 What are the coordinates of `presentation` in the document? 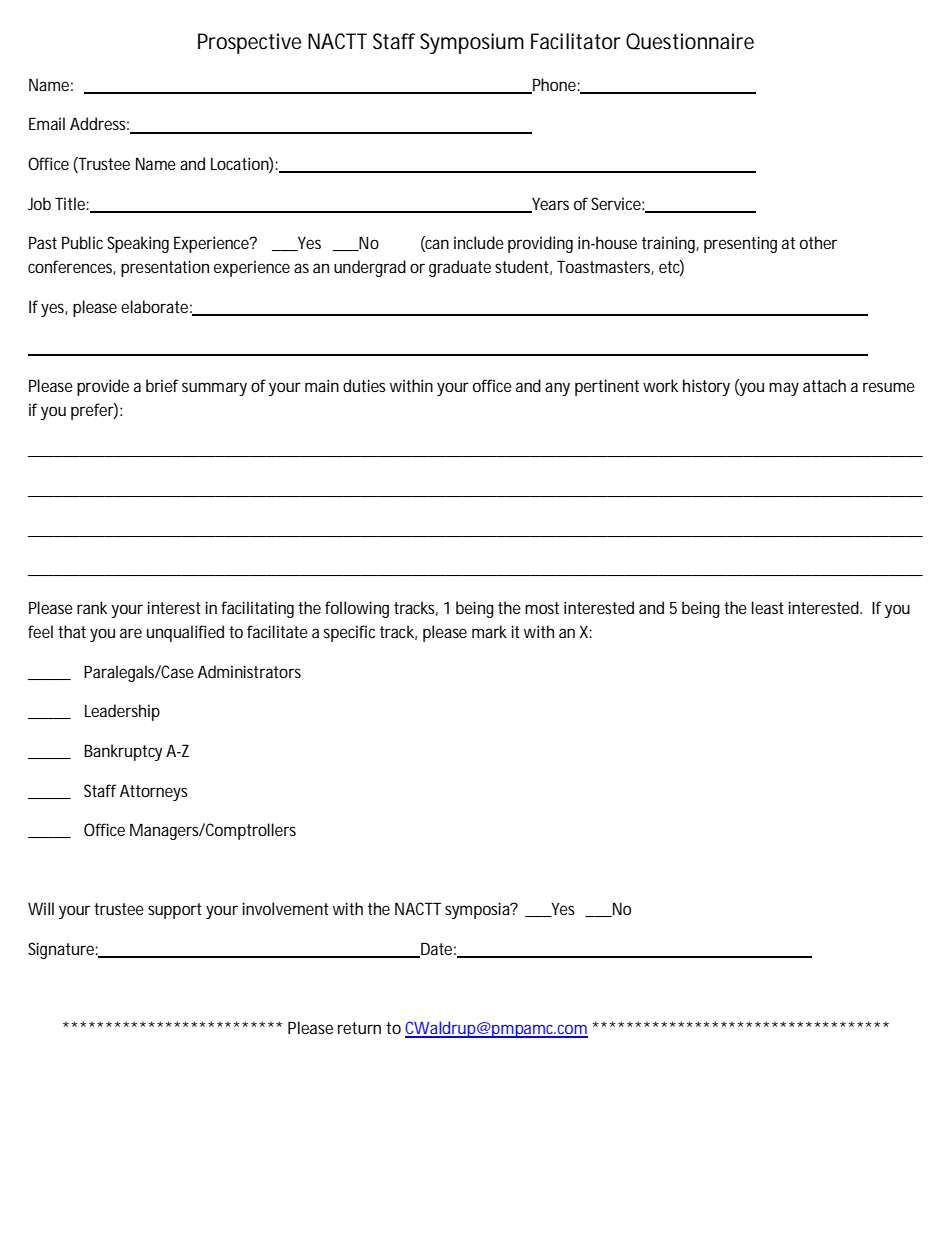 It's located at (165, 268).
